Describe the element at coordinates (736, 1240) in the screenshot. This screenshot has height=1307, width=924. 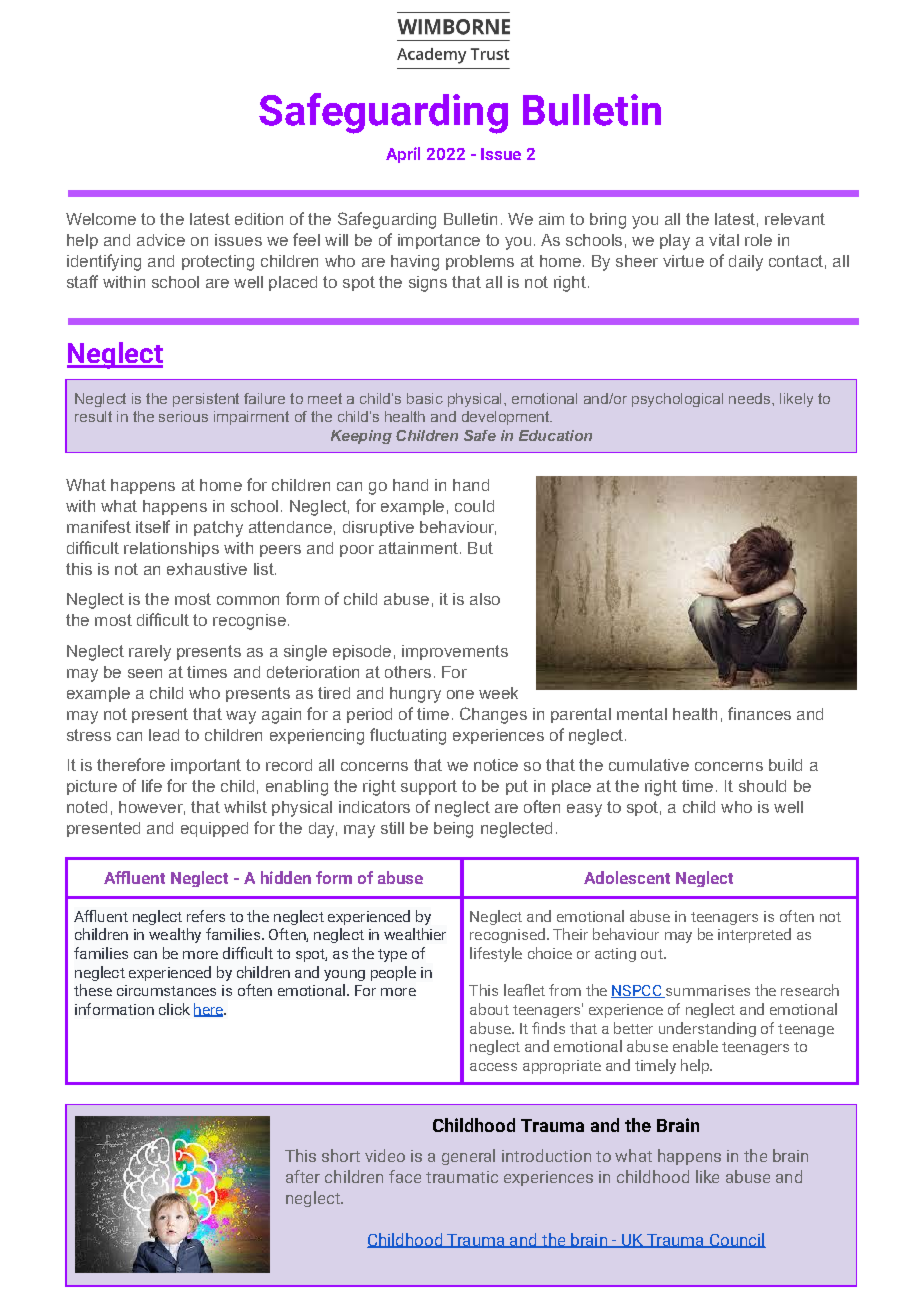
I see `Council` at that location.
